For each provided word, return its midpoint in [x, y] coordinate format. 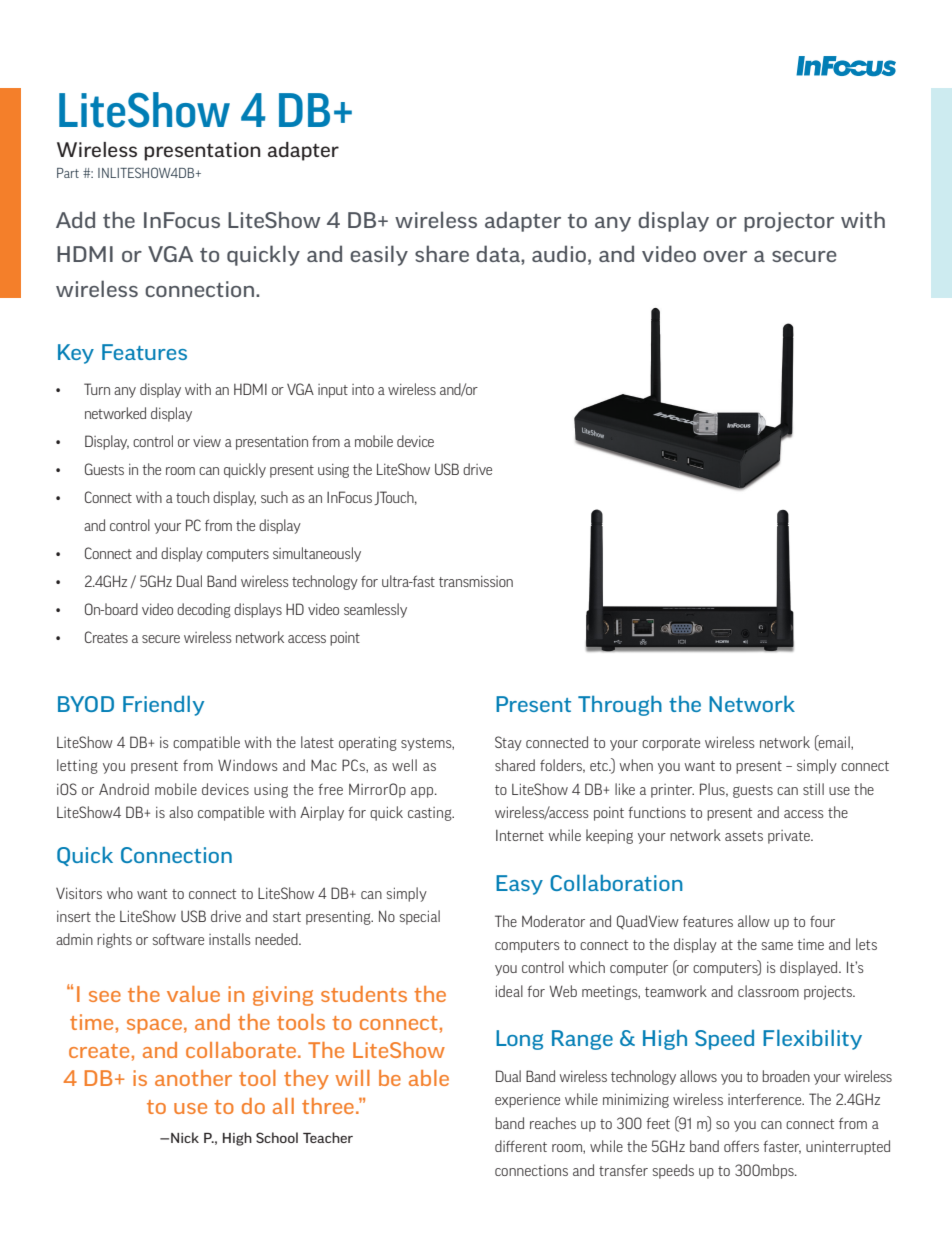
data [499, 253]
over [725, 256]
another [193, 1078]
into [363, 389]
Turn [97, 389]
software [178, 939]
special [420, 917]
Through [620, 705]
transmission [476, 581]
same [777, 946]
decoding [204, 610]
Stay [508, 743]
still [813, 789]
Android [124, 789]
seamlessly [375, 610]
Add [75, 219]
